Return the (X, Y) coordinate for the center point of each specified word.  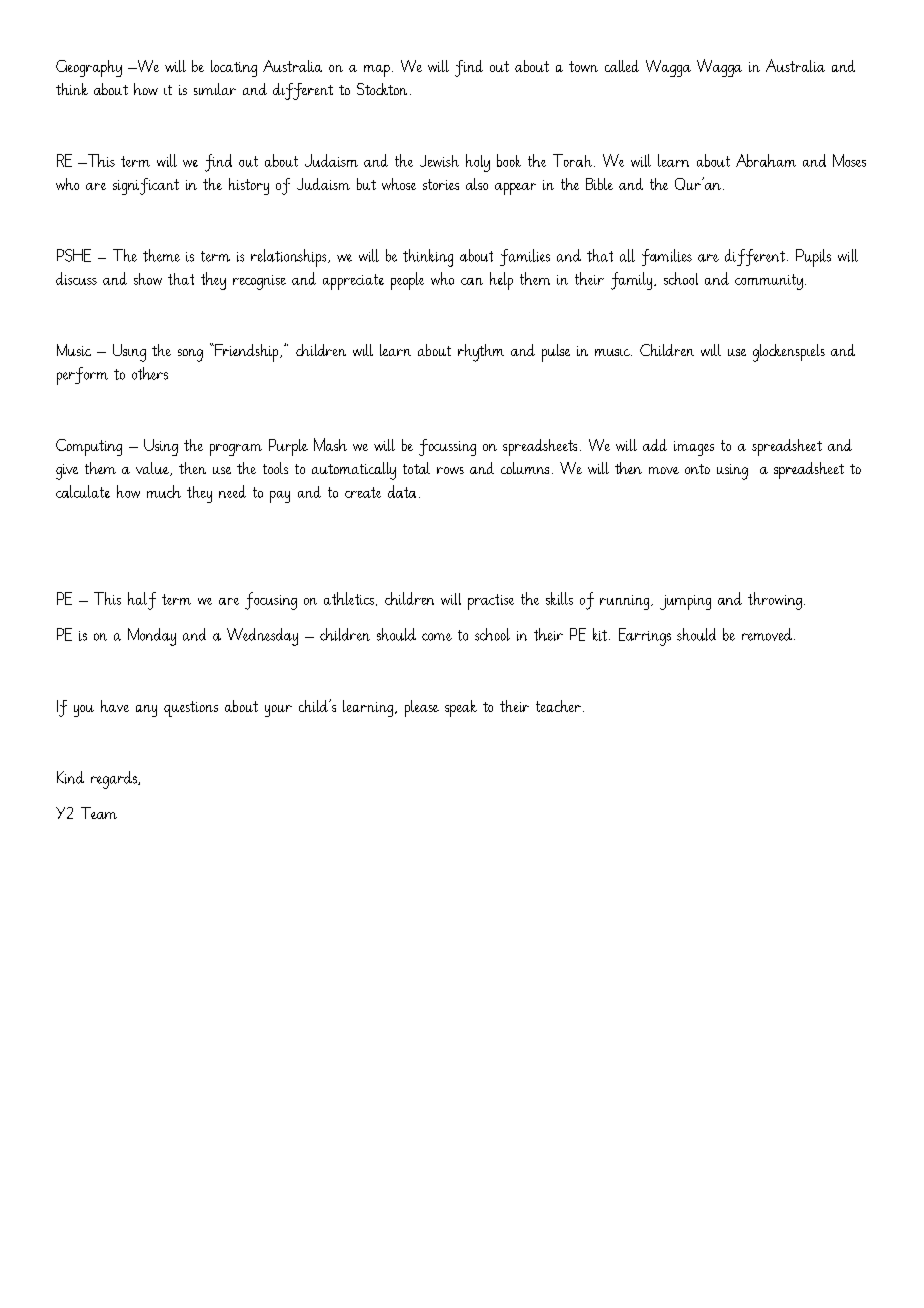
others (150, 373)
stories (441, 184)
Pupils (813, 258)
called (622, 66)
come (437, 637)
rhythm (481, 353)
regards (115, 780)
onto (697, 469)
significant (146, 186)
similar (215, 89)
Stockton (382, 89)
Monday (152, 637)
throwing (775, 601)
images (694, 448)
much (164, 491)
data (402, 491)
